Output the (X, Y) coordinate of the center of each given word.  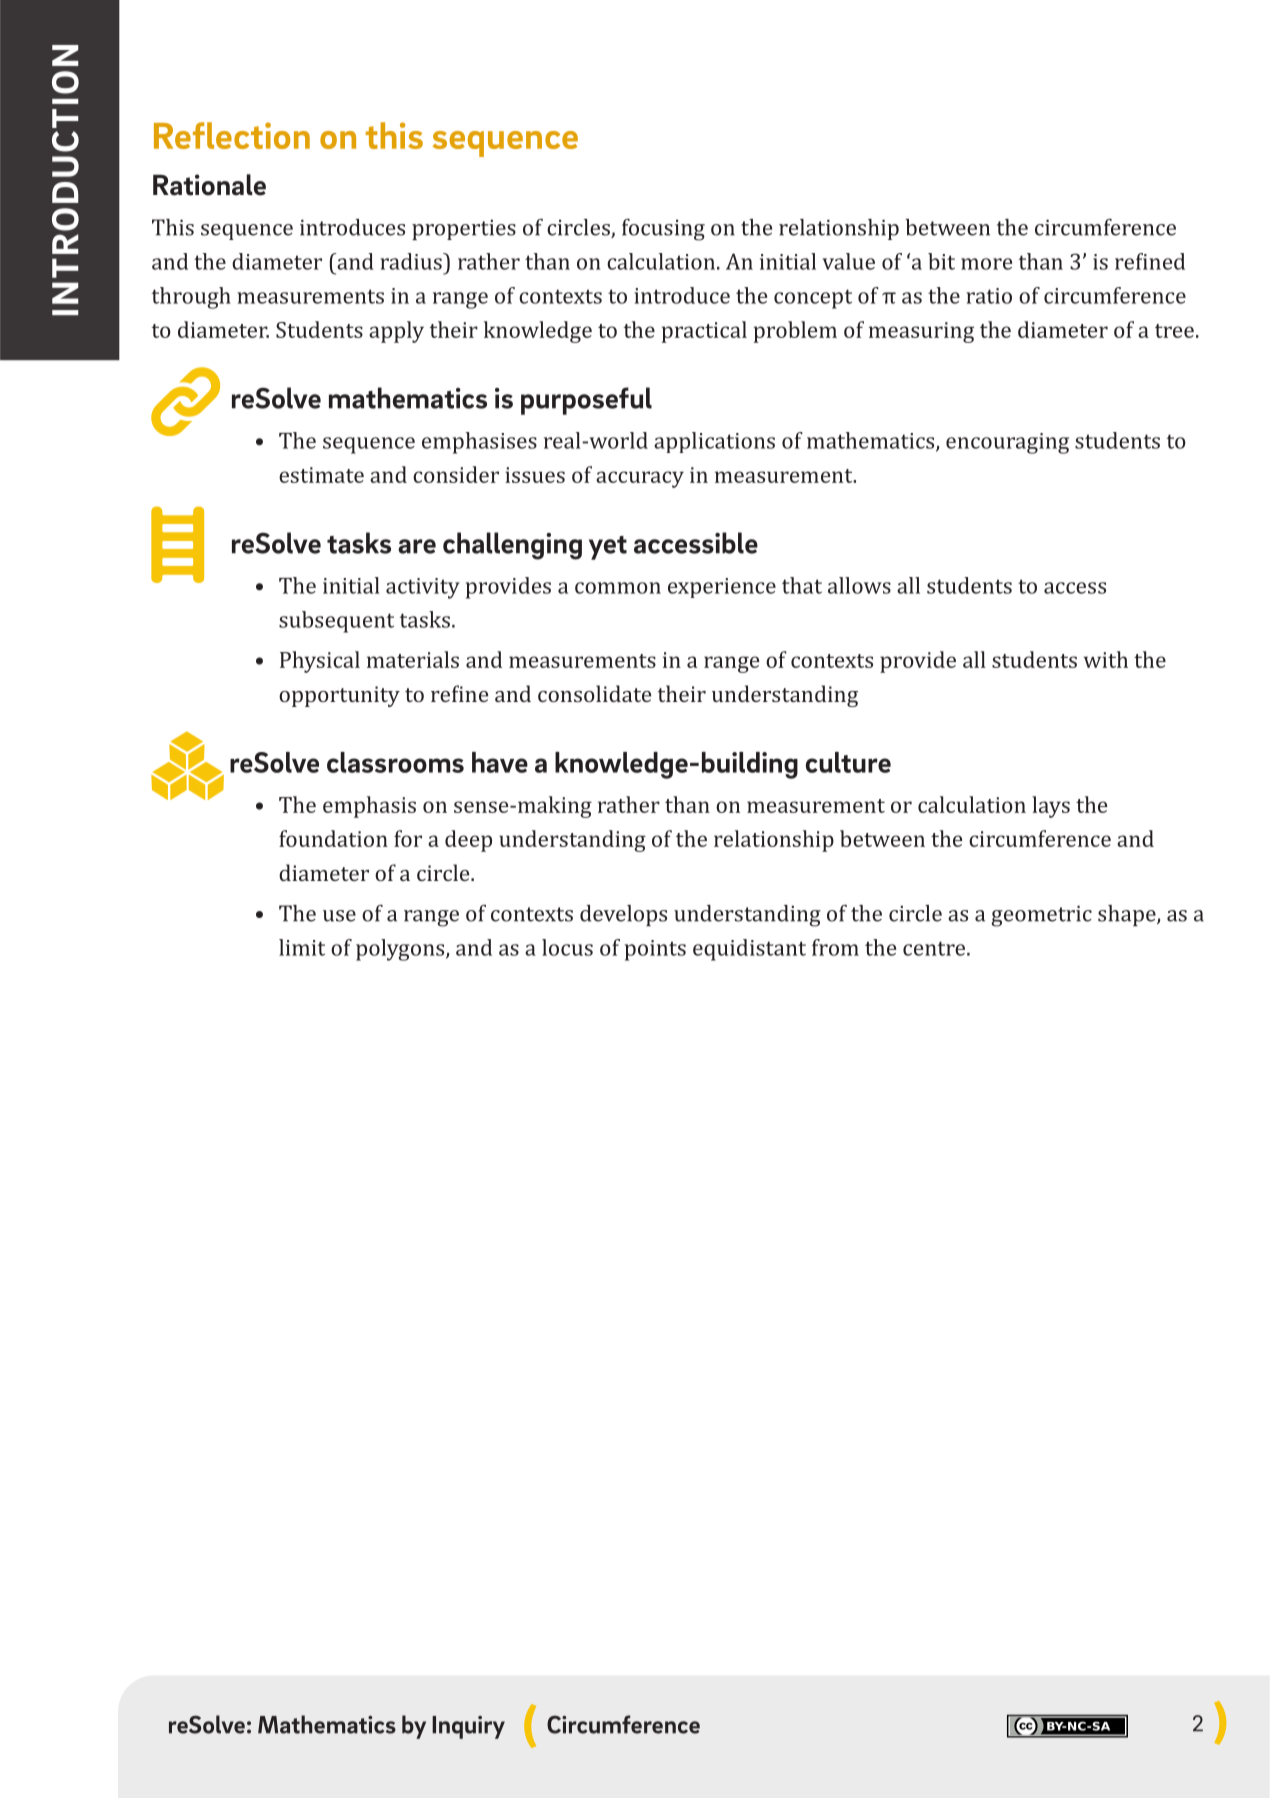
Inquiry (468, 1727)
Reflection (232, 135)
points (655, 950)
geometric (1041, 916)
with (1106, 659)
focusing (663, 230)
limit (302, 947)
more (986, 264)
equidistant (749, 950)
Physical (320, 662)
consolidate (594, 693)
